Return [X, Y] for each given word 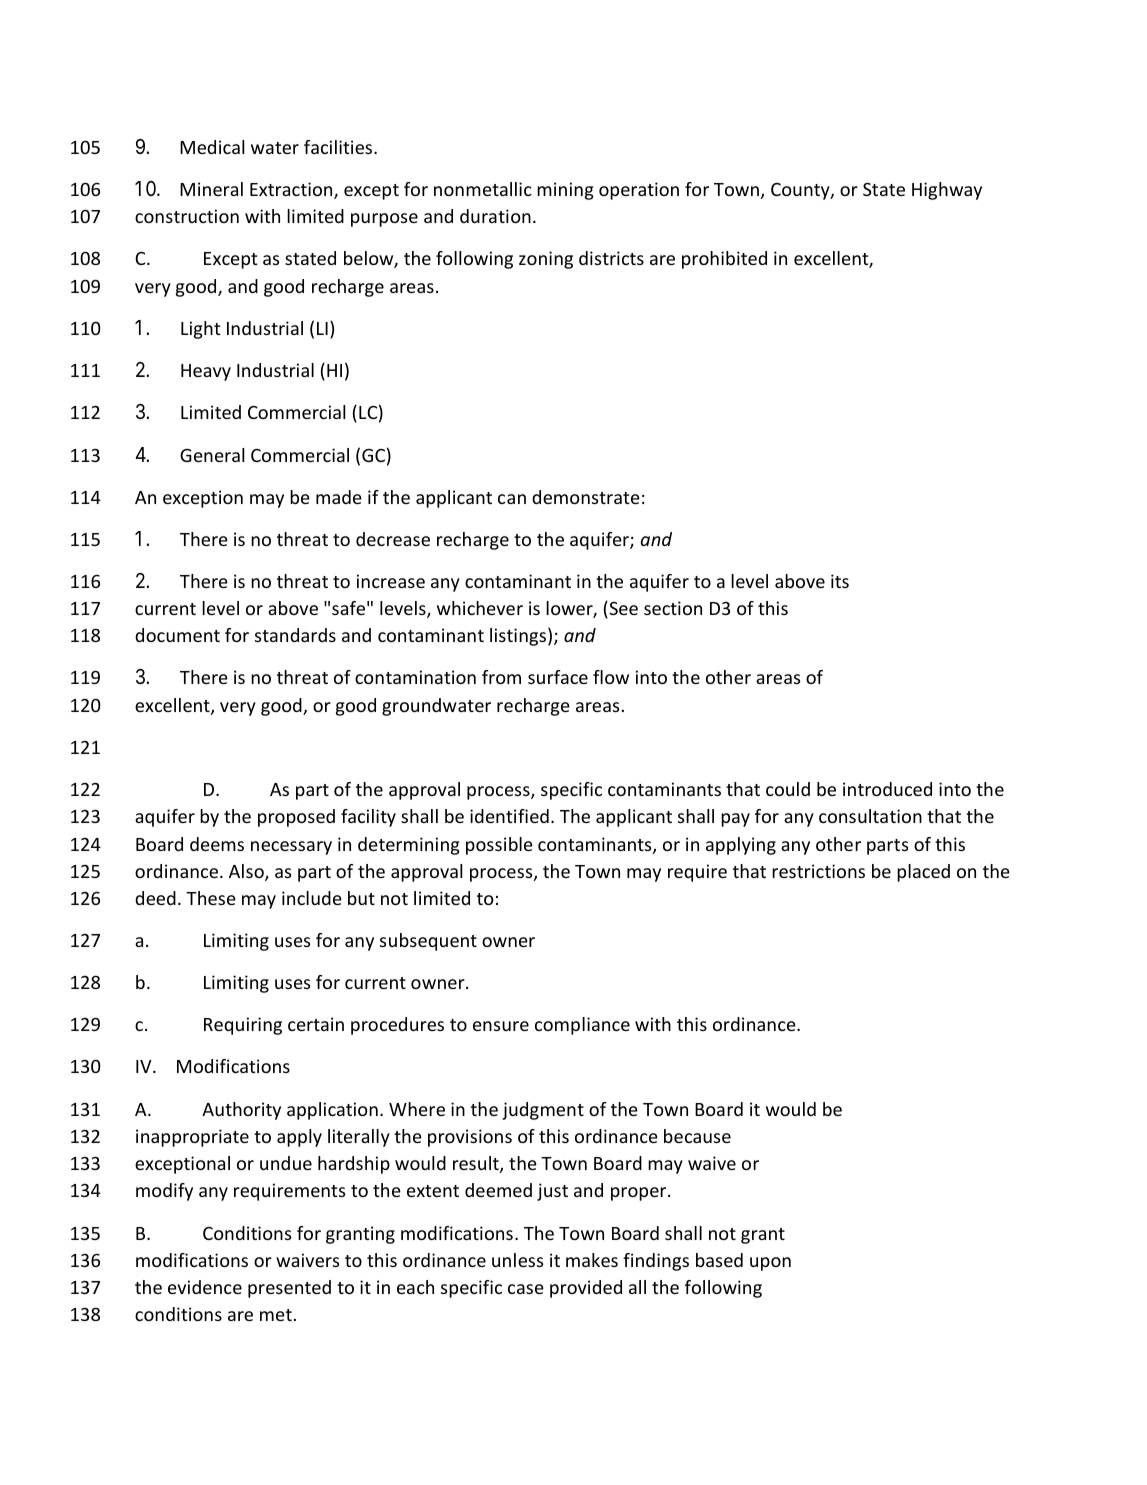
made [339, 497]
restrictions [818, 871]
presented [289, 1289]
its [840, 581]
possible [499, 846]
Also [247, 872]
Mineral [211, 189]
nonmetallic [483, 189]
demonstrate [586, 497]
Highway [947, 191]
